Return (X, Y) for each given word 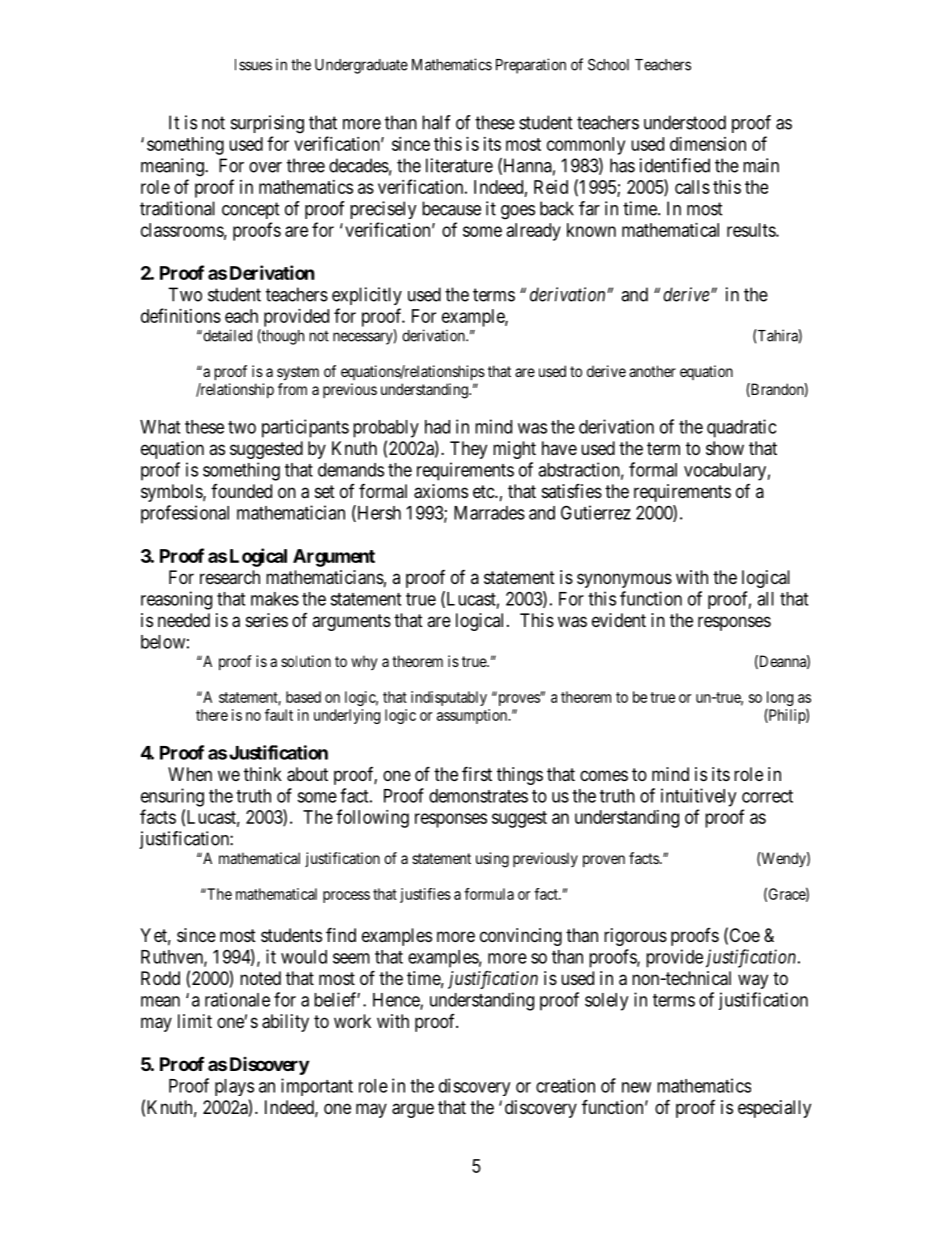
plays (234, 1087)
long (780, 698)
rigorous (635, 937)
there (212, 715)
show (725, 448)
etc (484, 491)
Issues (253, 65)
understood (685, 122)
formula (489, 894)
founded (241, 491)
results (752, 230)
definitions (181, 315)
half (436, 122)
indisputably (449, 698)
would (304, 957)
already (534, 232)
